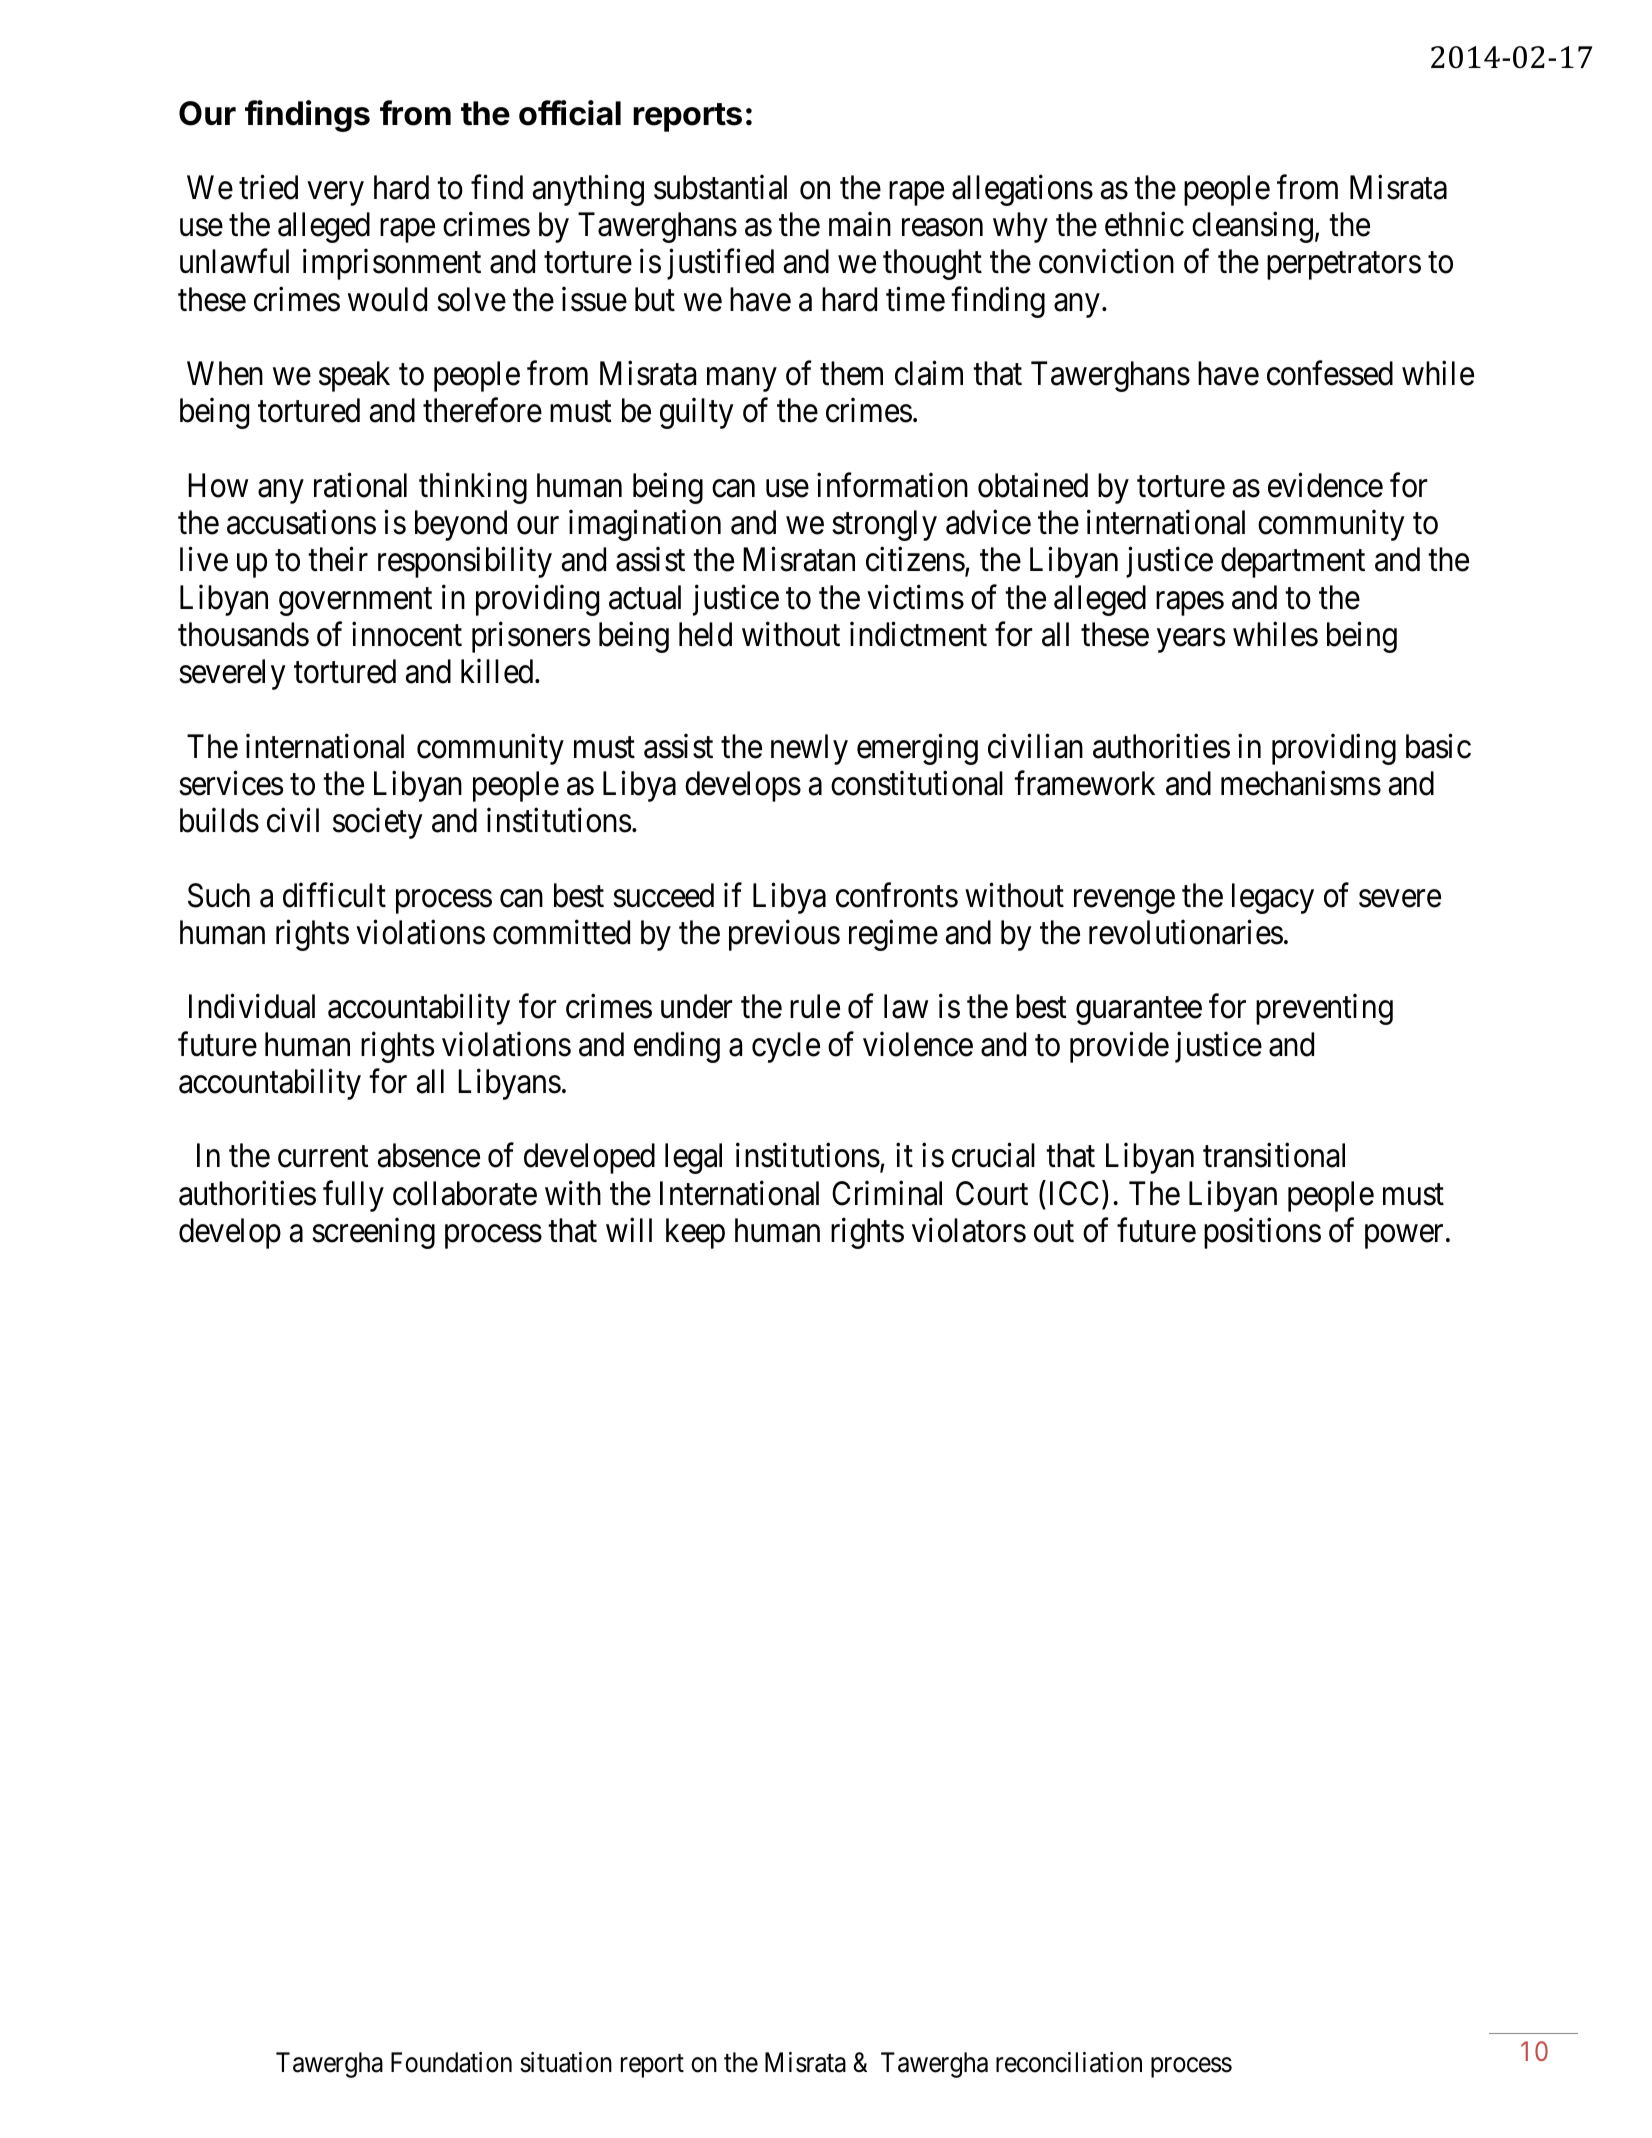 The width and height of the document is (1652, 2138). What do you see at coordinates (378, 823) in the document?
I see `society` at bounding box center [378, 823].
